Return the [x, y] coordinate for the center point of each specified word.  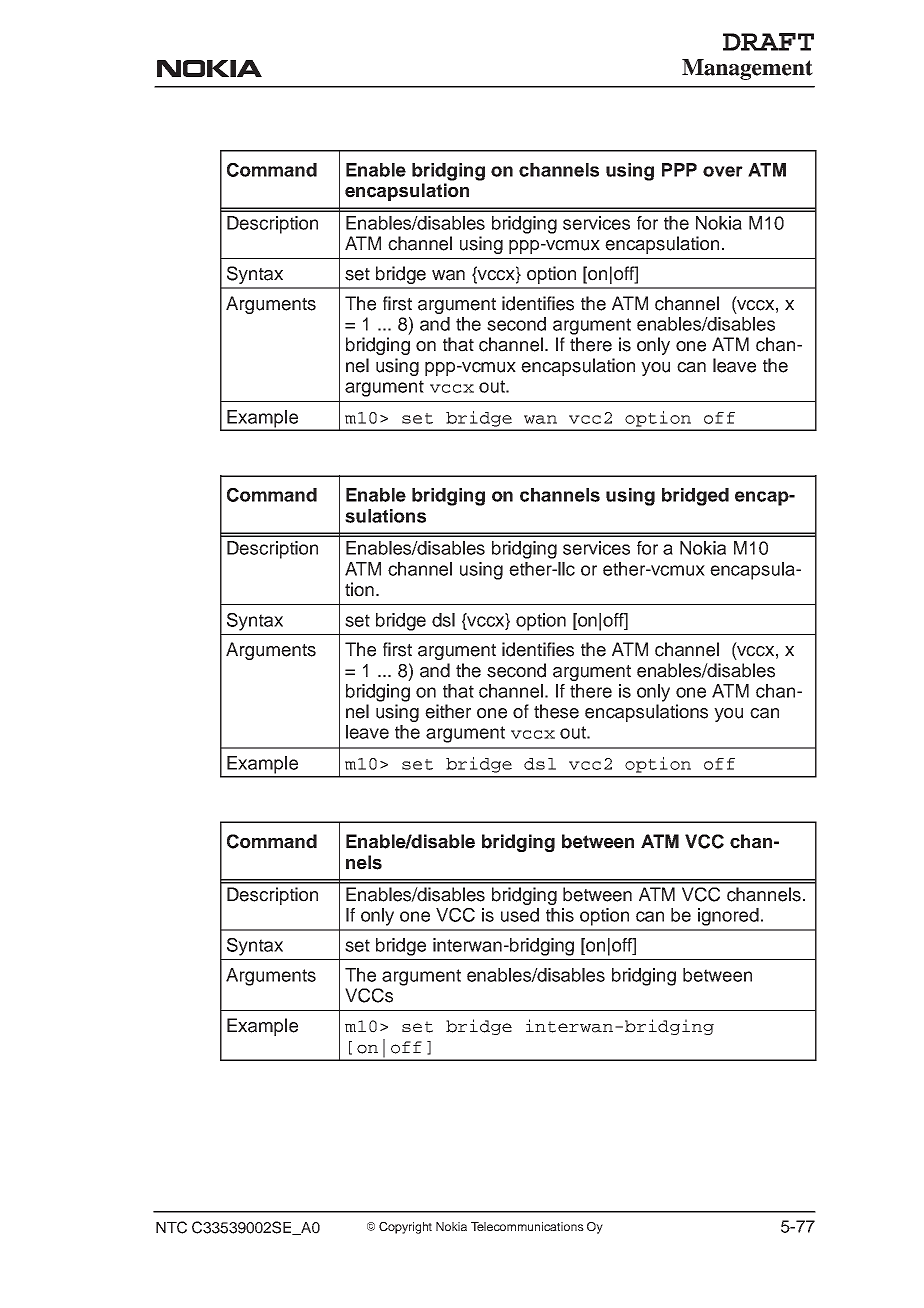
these [556, 711]
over [723, 171]
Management [747, 69]
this [560, 915]
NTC [171, 1227]
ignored [728, 917]
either [448, 711]
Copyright [405, 1228]
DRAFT [768, 42]
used [520, 915]
